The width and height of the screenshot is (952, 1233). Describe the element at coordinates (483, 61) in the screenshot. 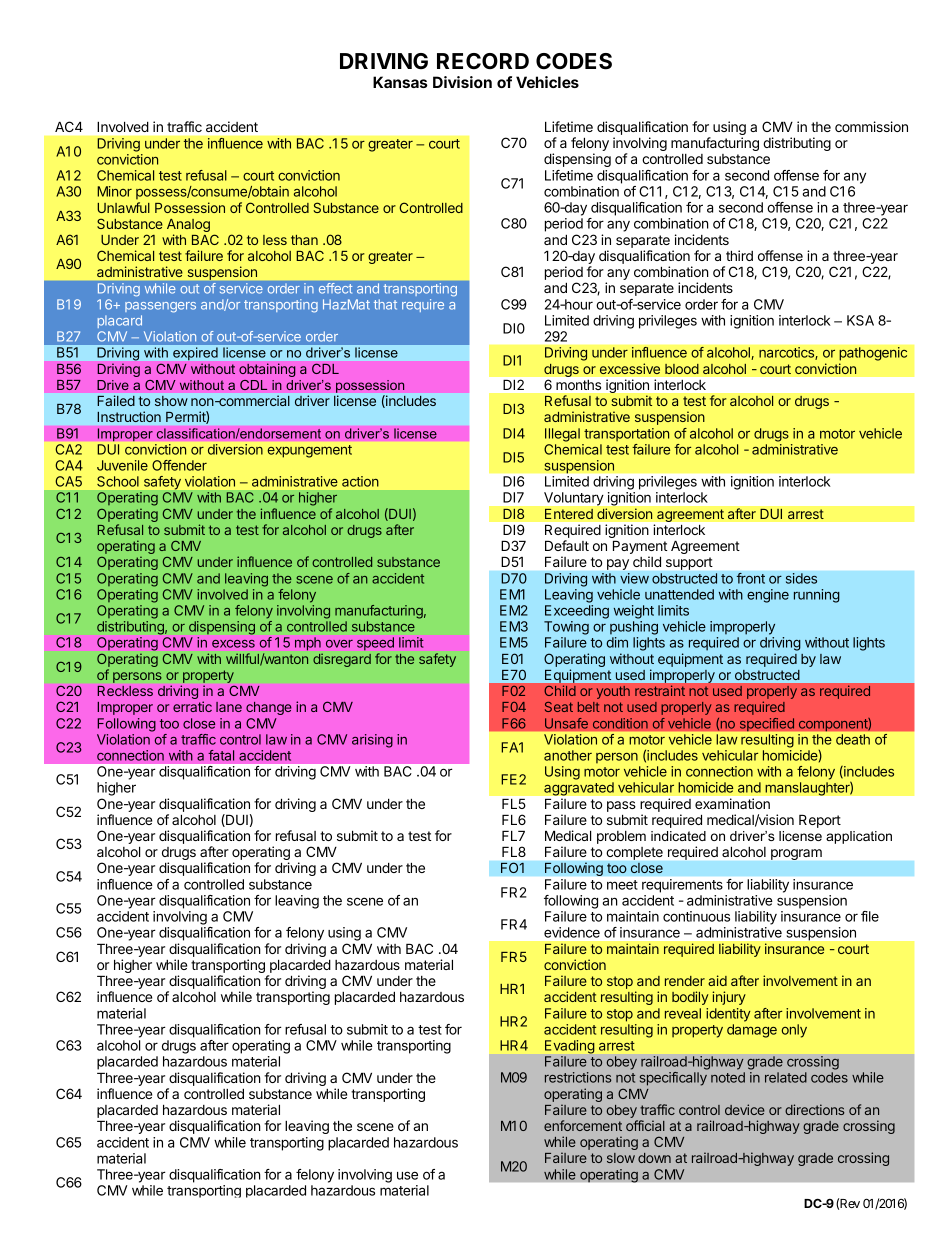

I see `RECORD` at that location.
